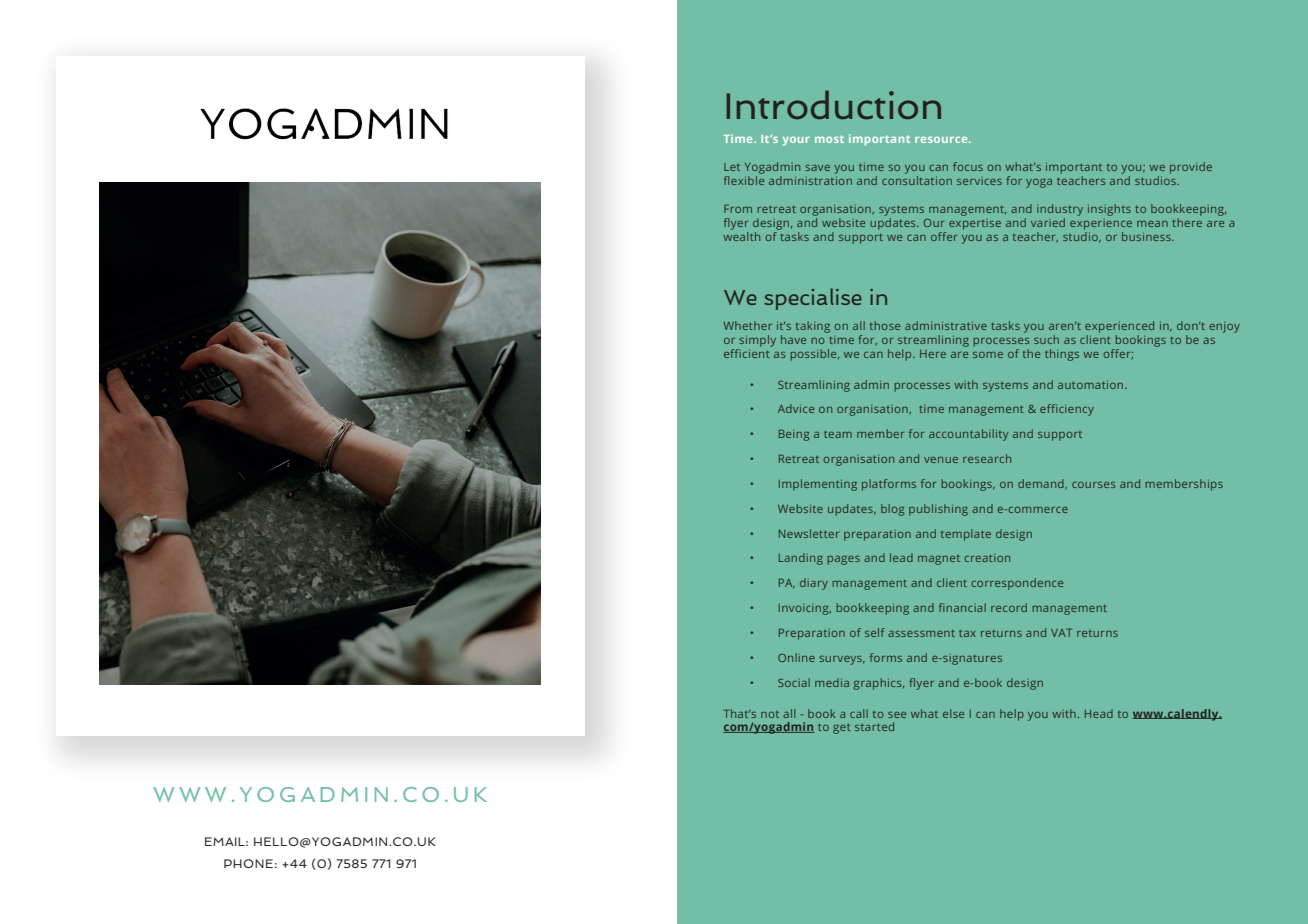 The height and width of the image is (924, 1308). What do you see at coordinates (1099, 713) in the image?
I see `Head` at bounding box center [1099, 713].
